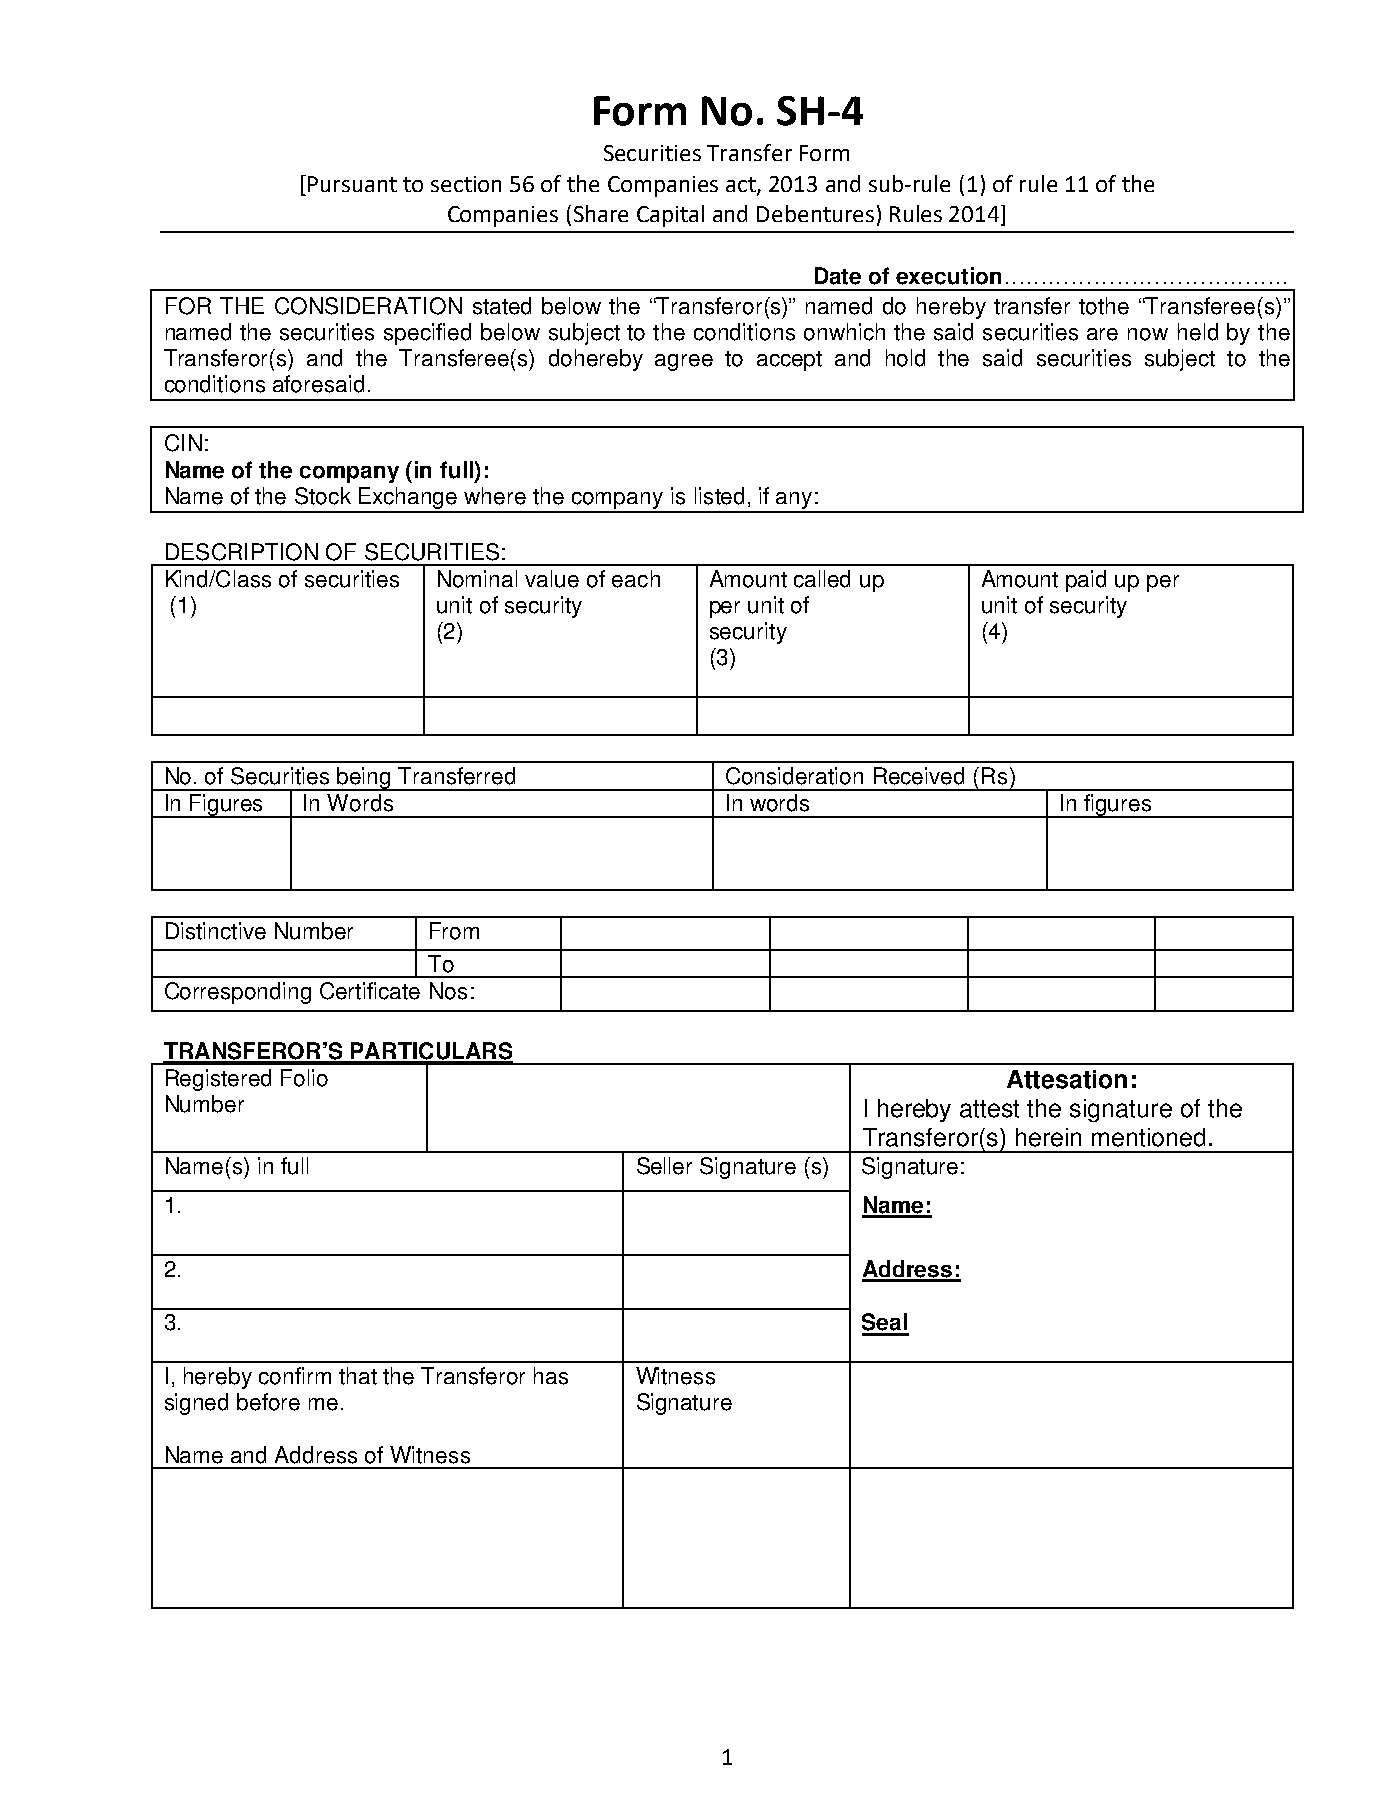  I want to click on confirm, so click(295, 1376).
